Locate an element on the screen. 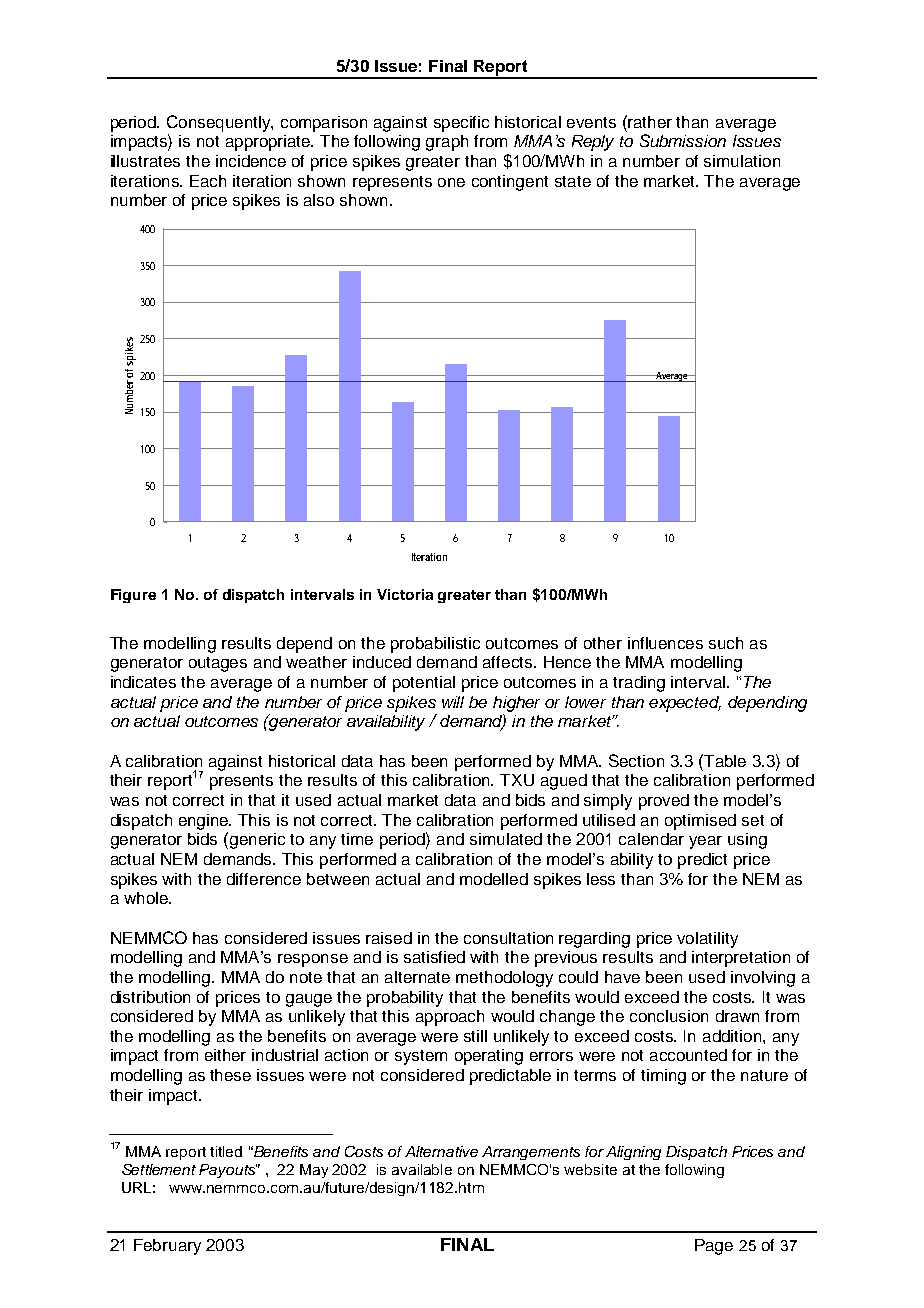  available is located at coordinates (422, 1169).
